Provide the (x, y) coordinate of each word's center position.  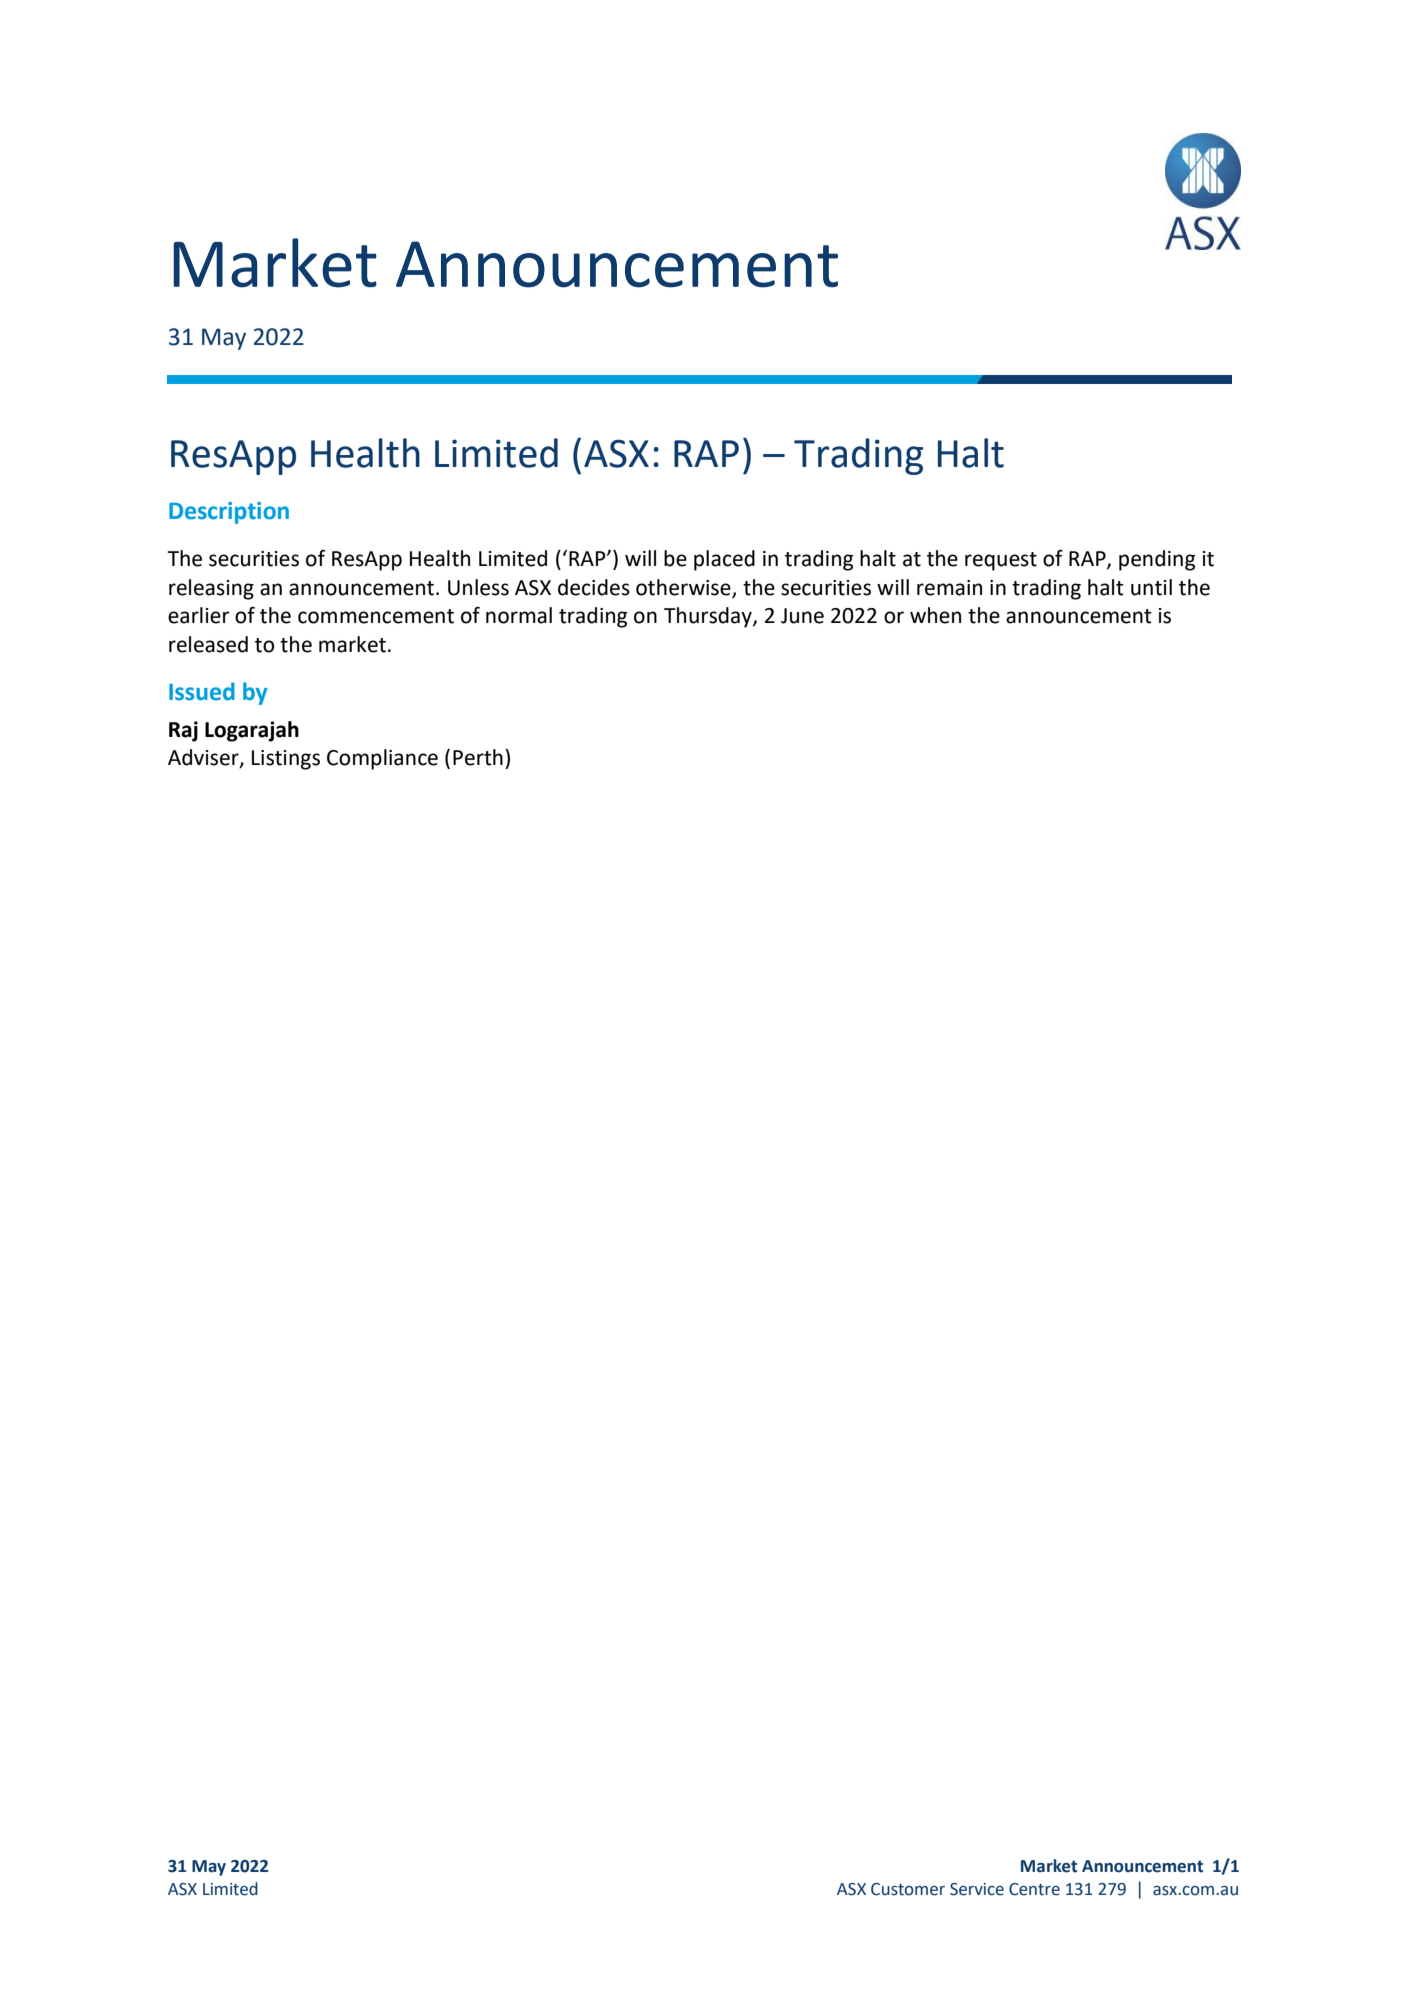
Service (977, 1889)
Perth (478, 757)
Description (229, 513)
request (1001, 561)
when (935, 615)
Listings (286, 760)
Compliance (382, 759)
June (802, 616)
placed (724, 560)
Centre (1034, 1889)
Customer (908, 1889)
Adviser (204, 758)
